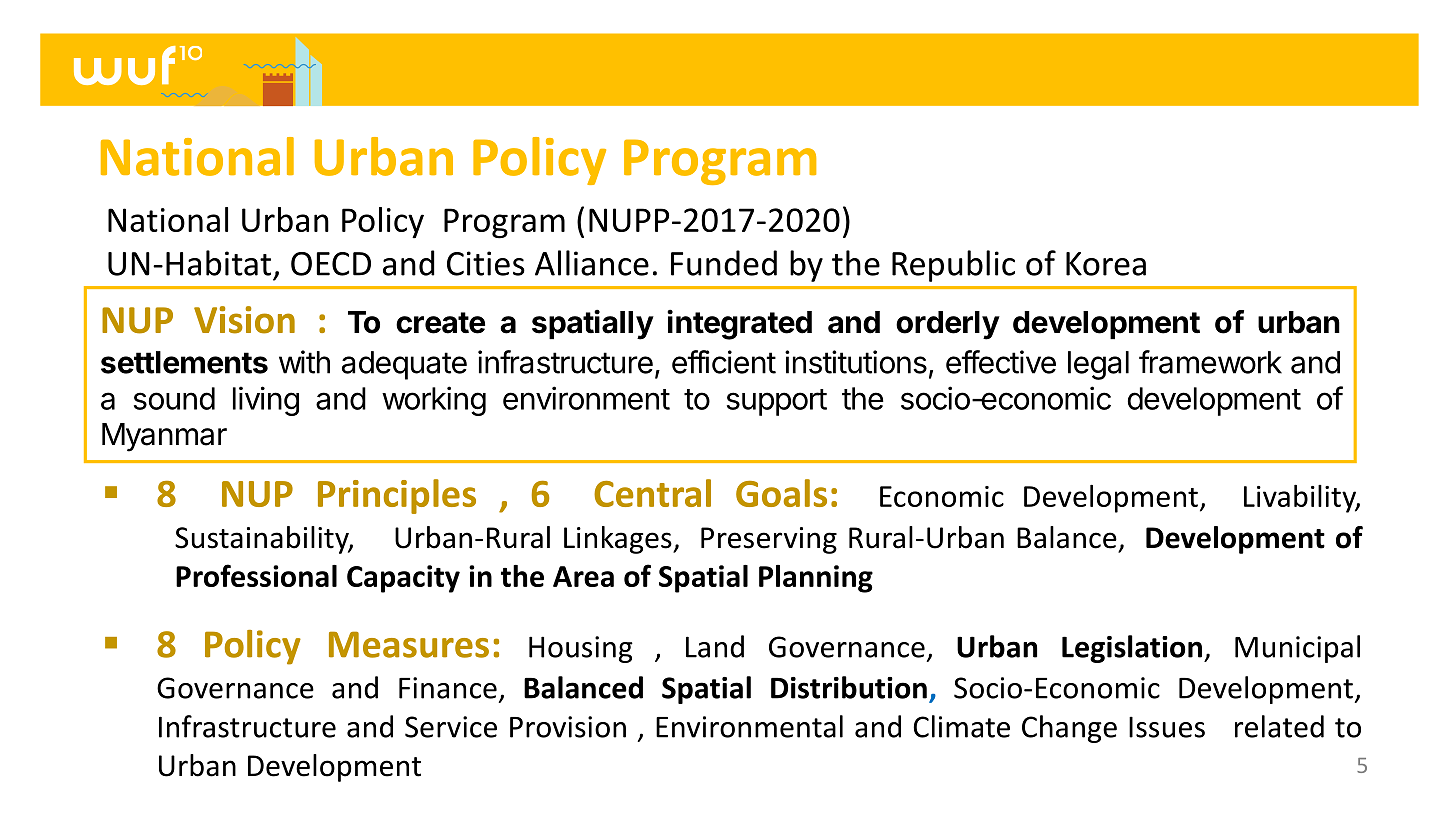 Image resolution: width=1456 pixels, height=819 pixels. What do you see at coordinates (1106, 264) in the document?
I see `Korea` at bounding box center [1106, 264].
